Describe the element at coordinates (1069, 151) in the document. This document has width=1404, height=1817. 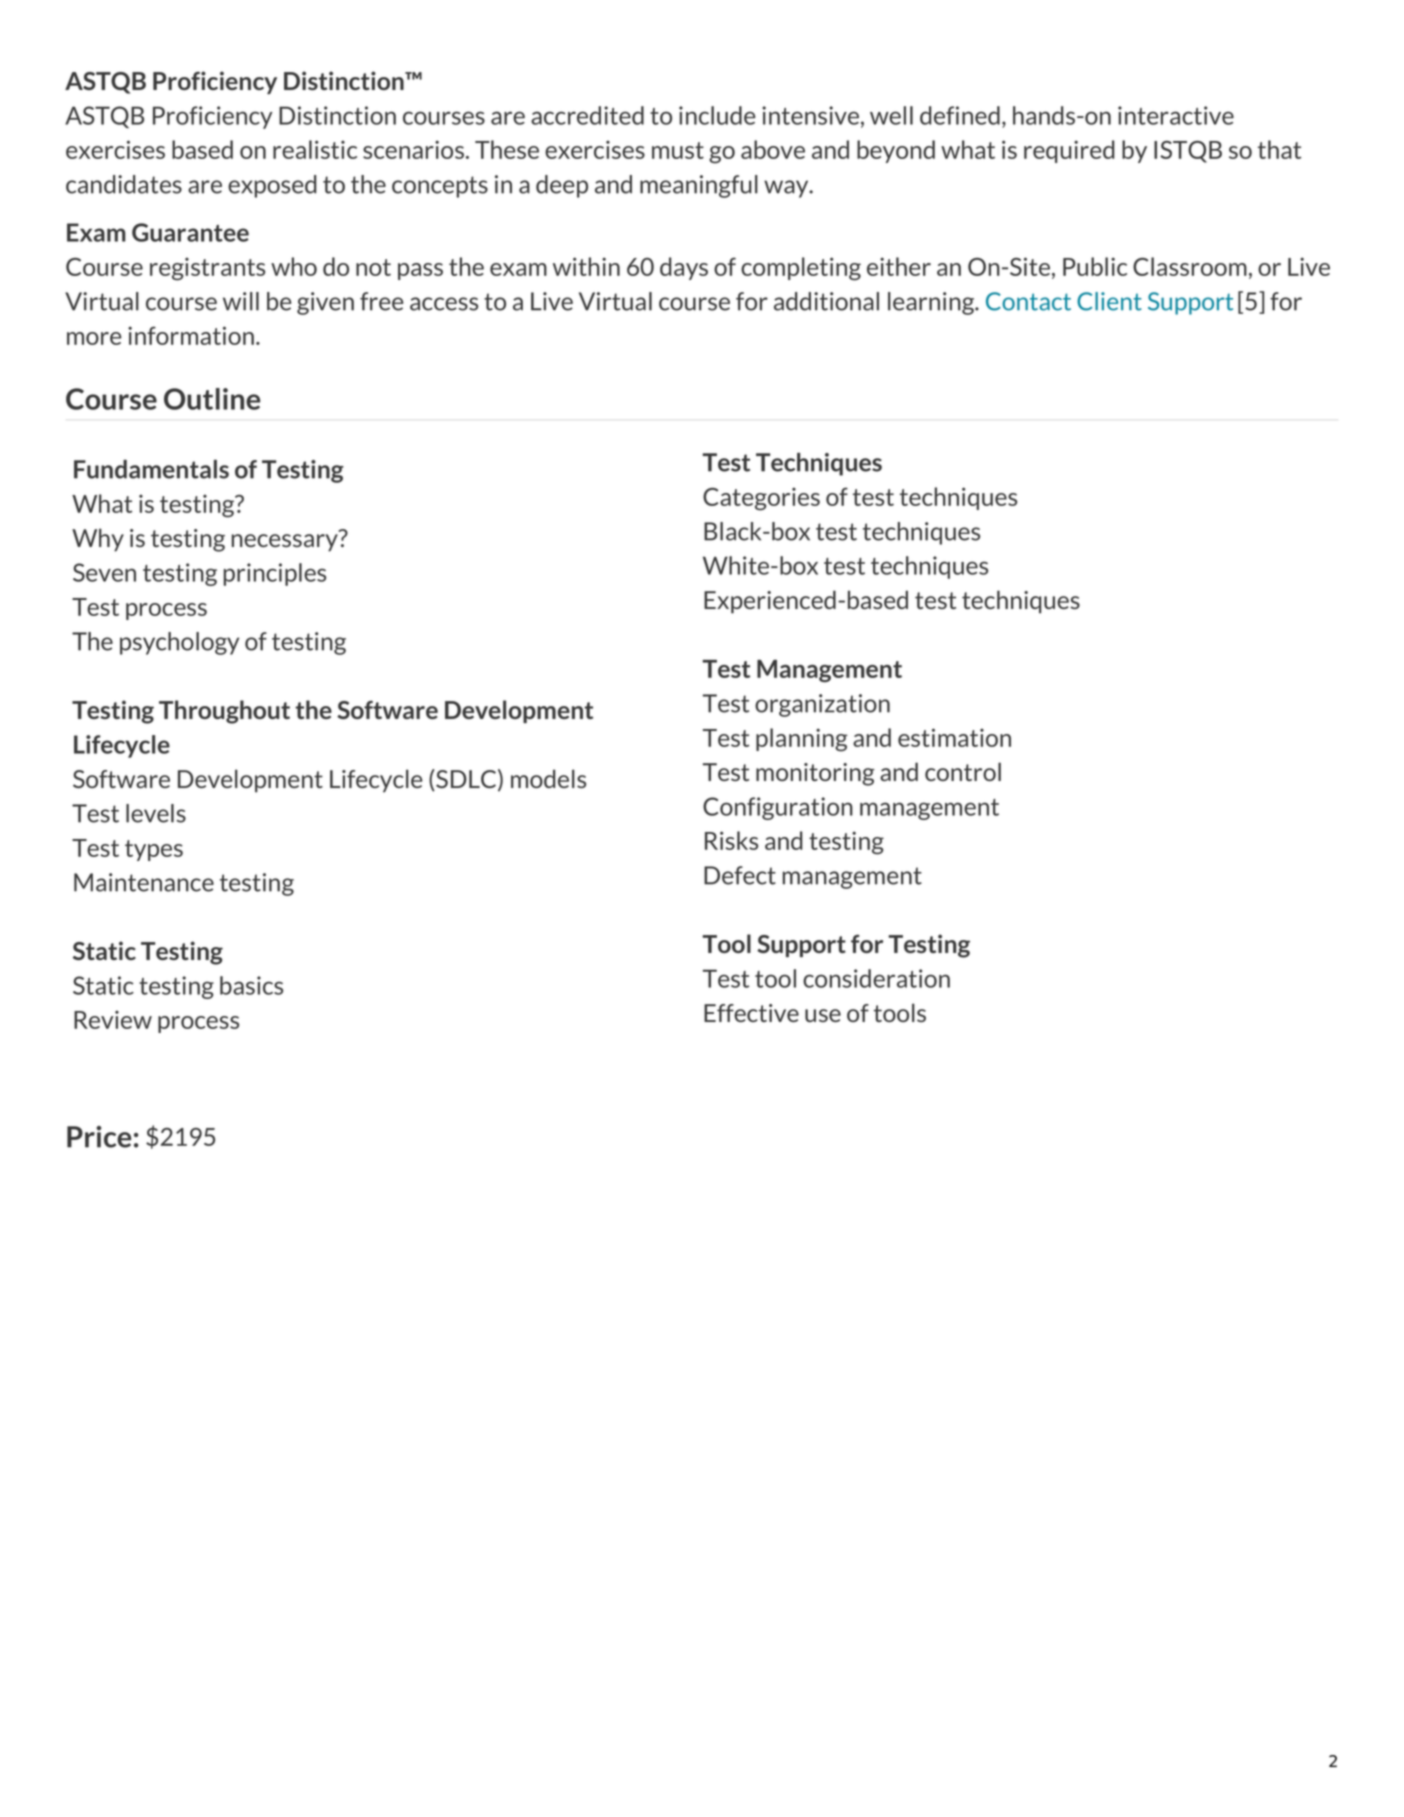
I see `required` at that location.
